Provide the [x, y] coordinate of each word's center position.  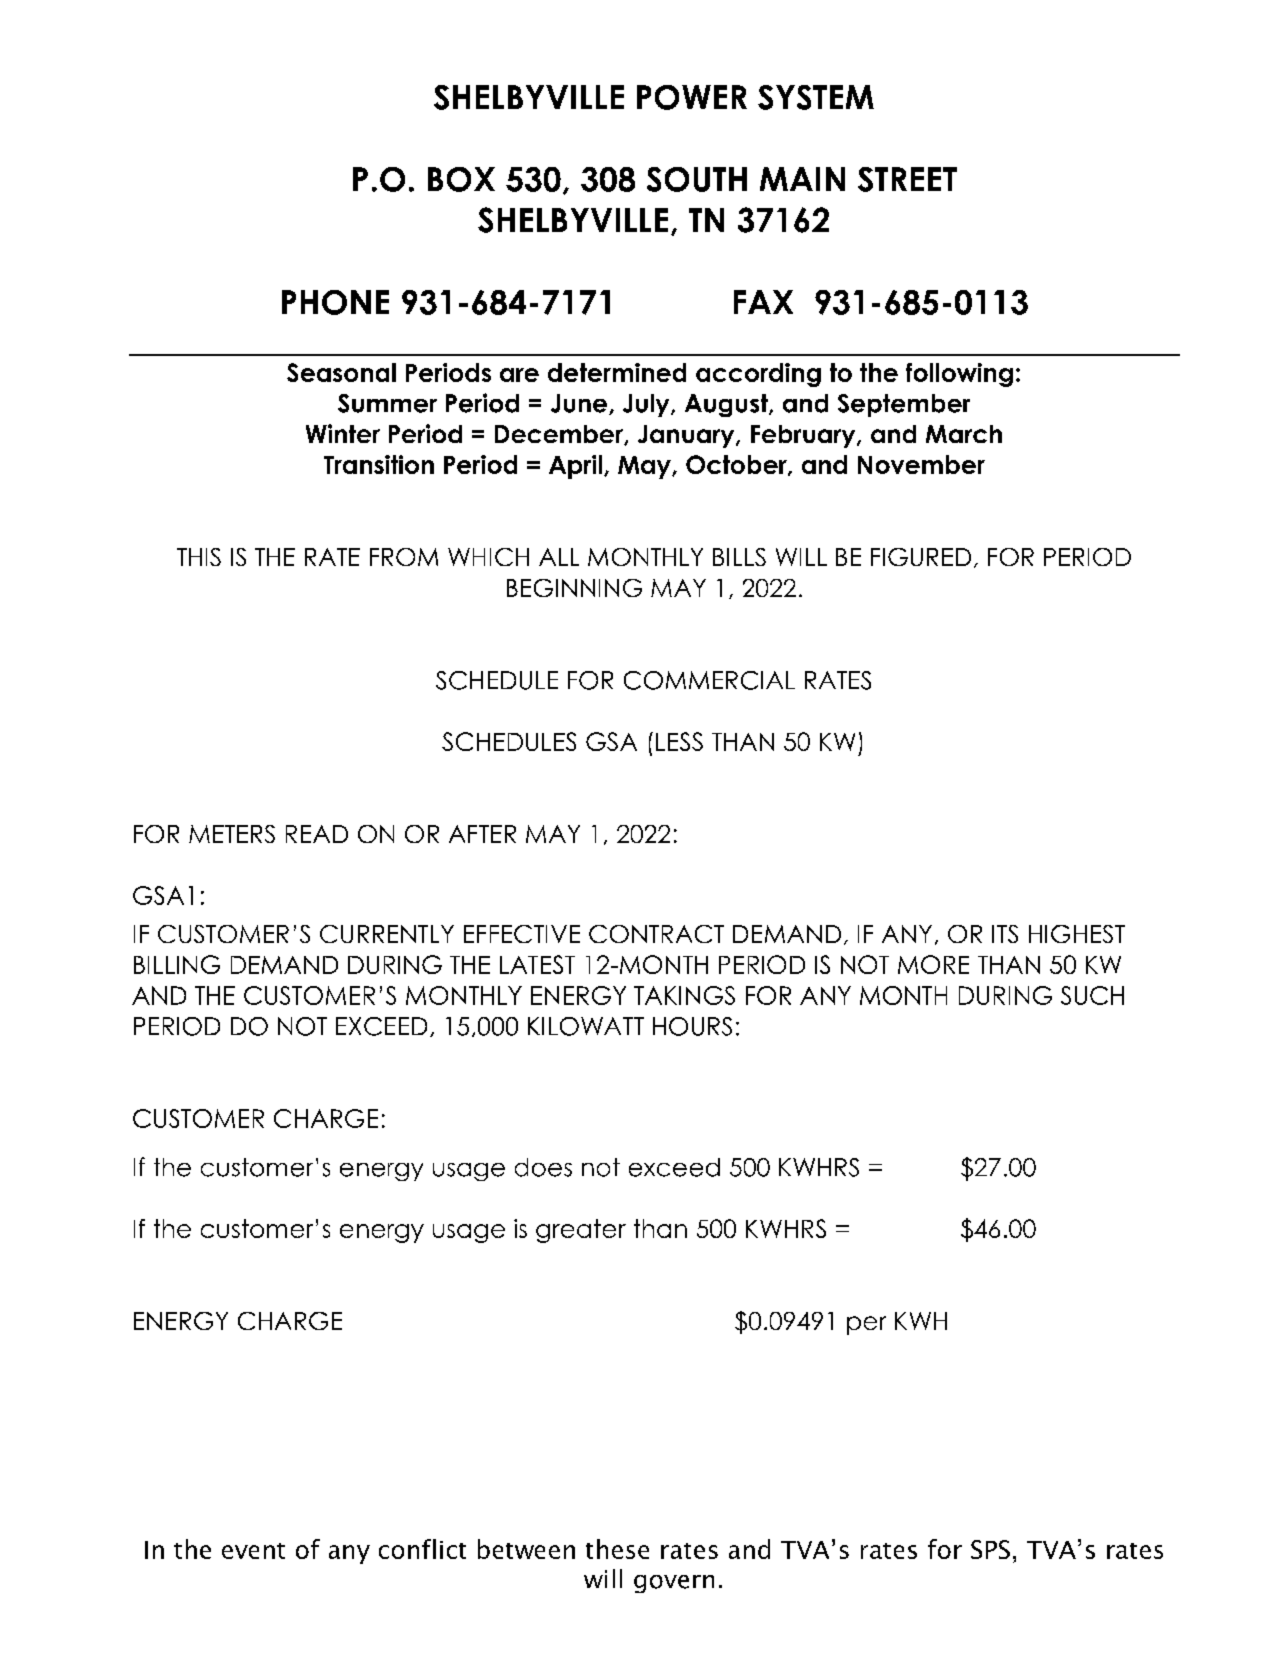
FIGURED [921, 557]
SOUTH [697, 179]
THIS [199, 557]
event [253, 1551]
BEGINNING [574, 588]
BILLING [177, 964]
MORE [933, 964]
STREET [907, 179]
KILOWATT [586, 1026]
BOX [461, 179]
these [617, 1549]
